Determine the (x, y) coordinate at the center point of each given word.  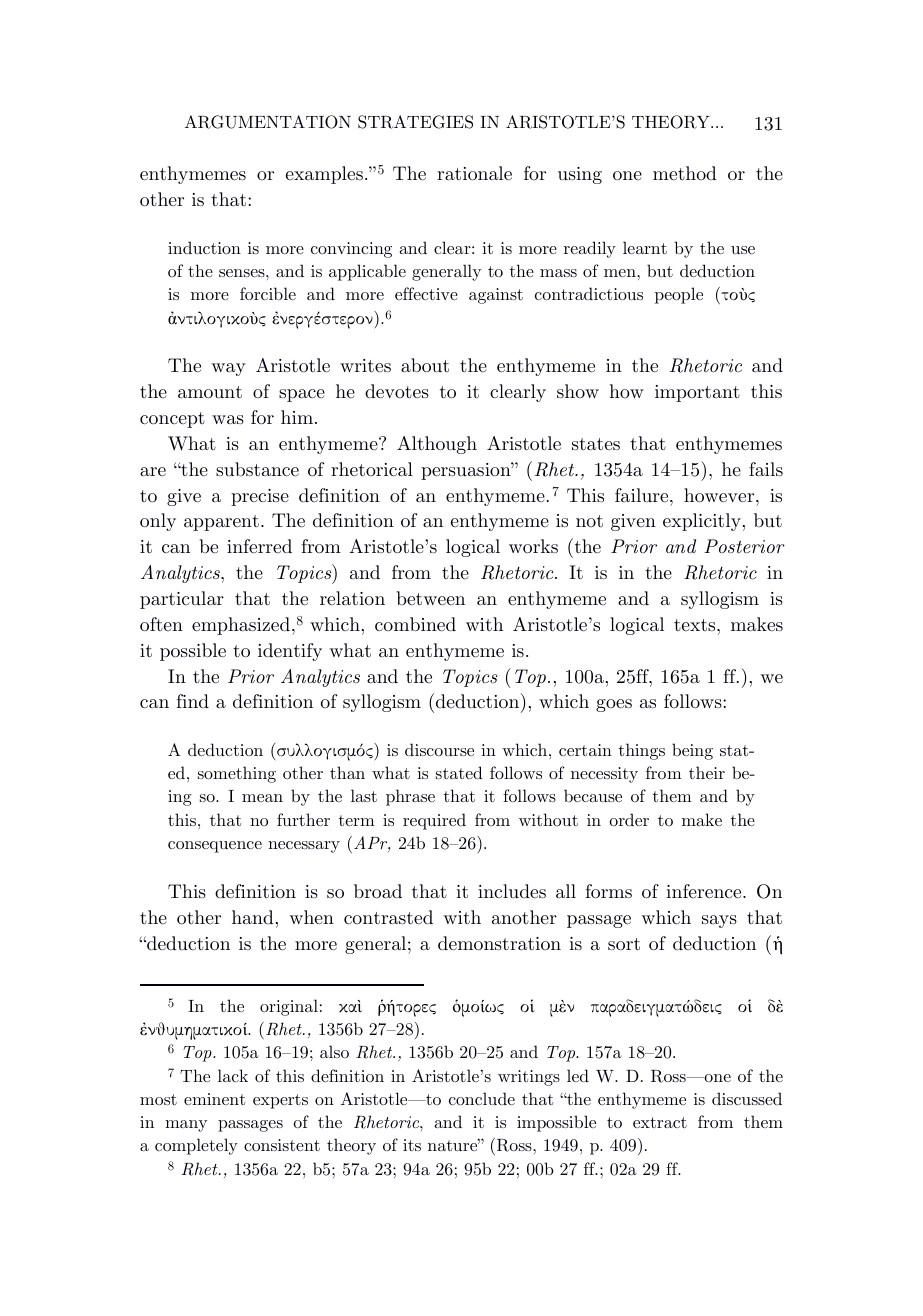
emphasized (241, 626)
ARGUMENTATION (268, 122)
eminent (214, 1099)
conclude (482, 1098)
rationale (474, 173)
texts (696, 625)
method (685, 173)
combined (415, 624)
